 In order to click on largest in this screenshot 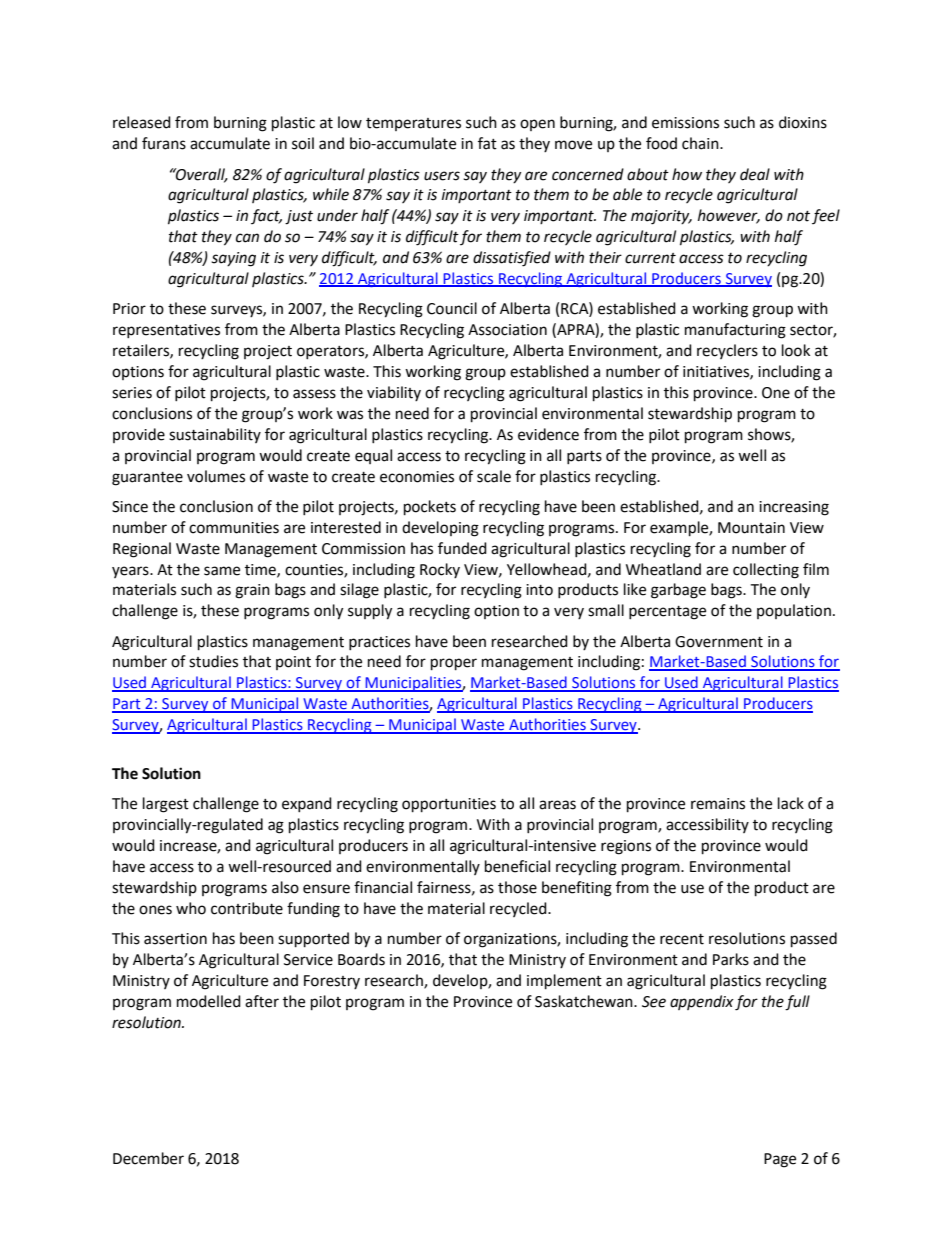, I will do `click(166, 805)`.
